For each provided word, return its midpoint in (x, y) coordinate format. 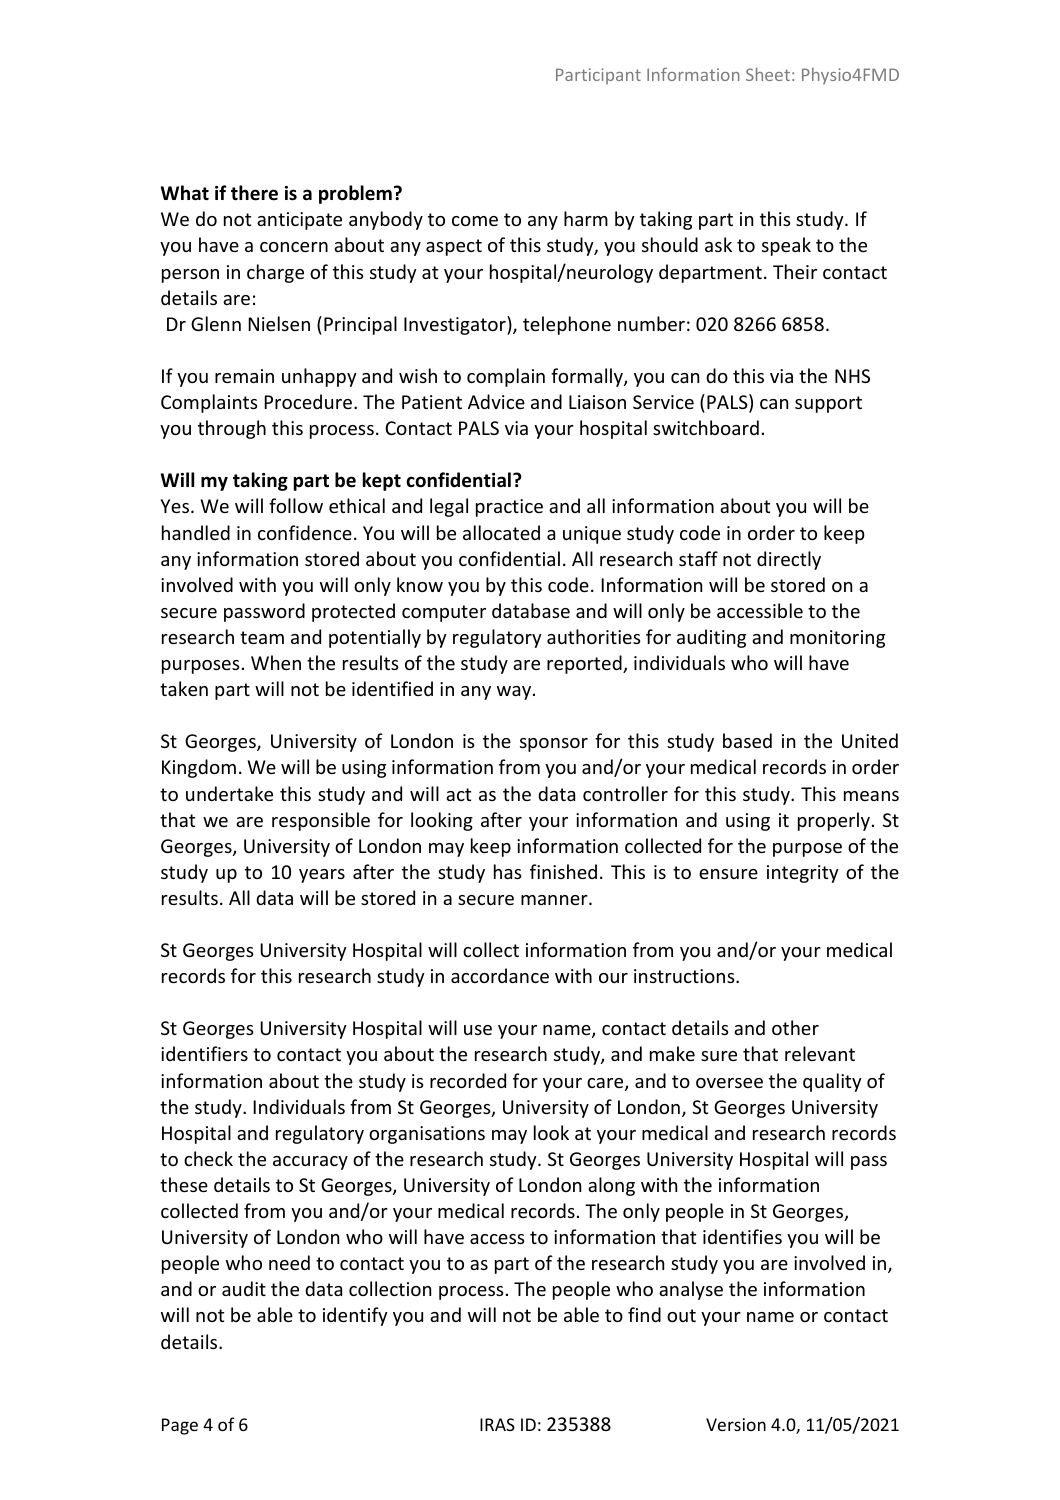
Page (180, 1426)
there (254, 193)
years (322, 876)
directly (789, 560)
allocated (501, 532)
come (475, 221)
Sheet (768, 74)
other (795, 1027)
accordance (500, 975)
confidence (305, 532)
